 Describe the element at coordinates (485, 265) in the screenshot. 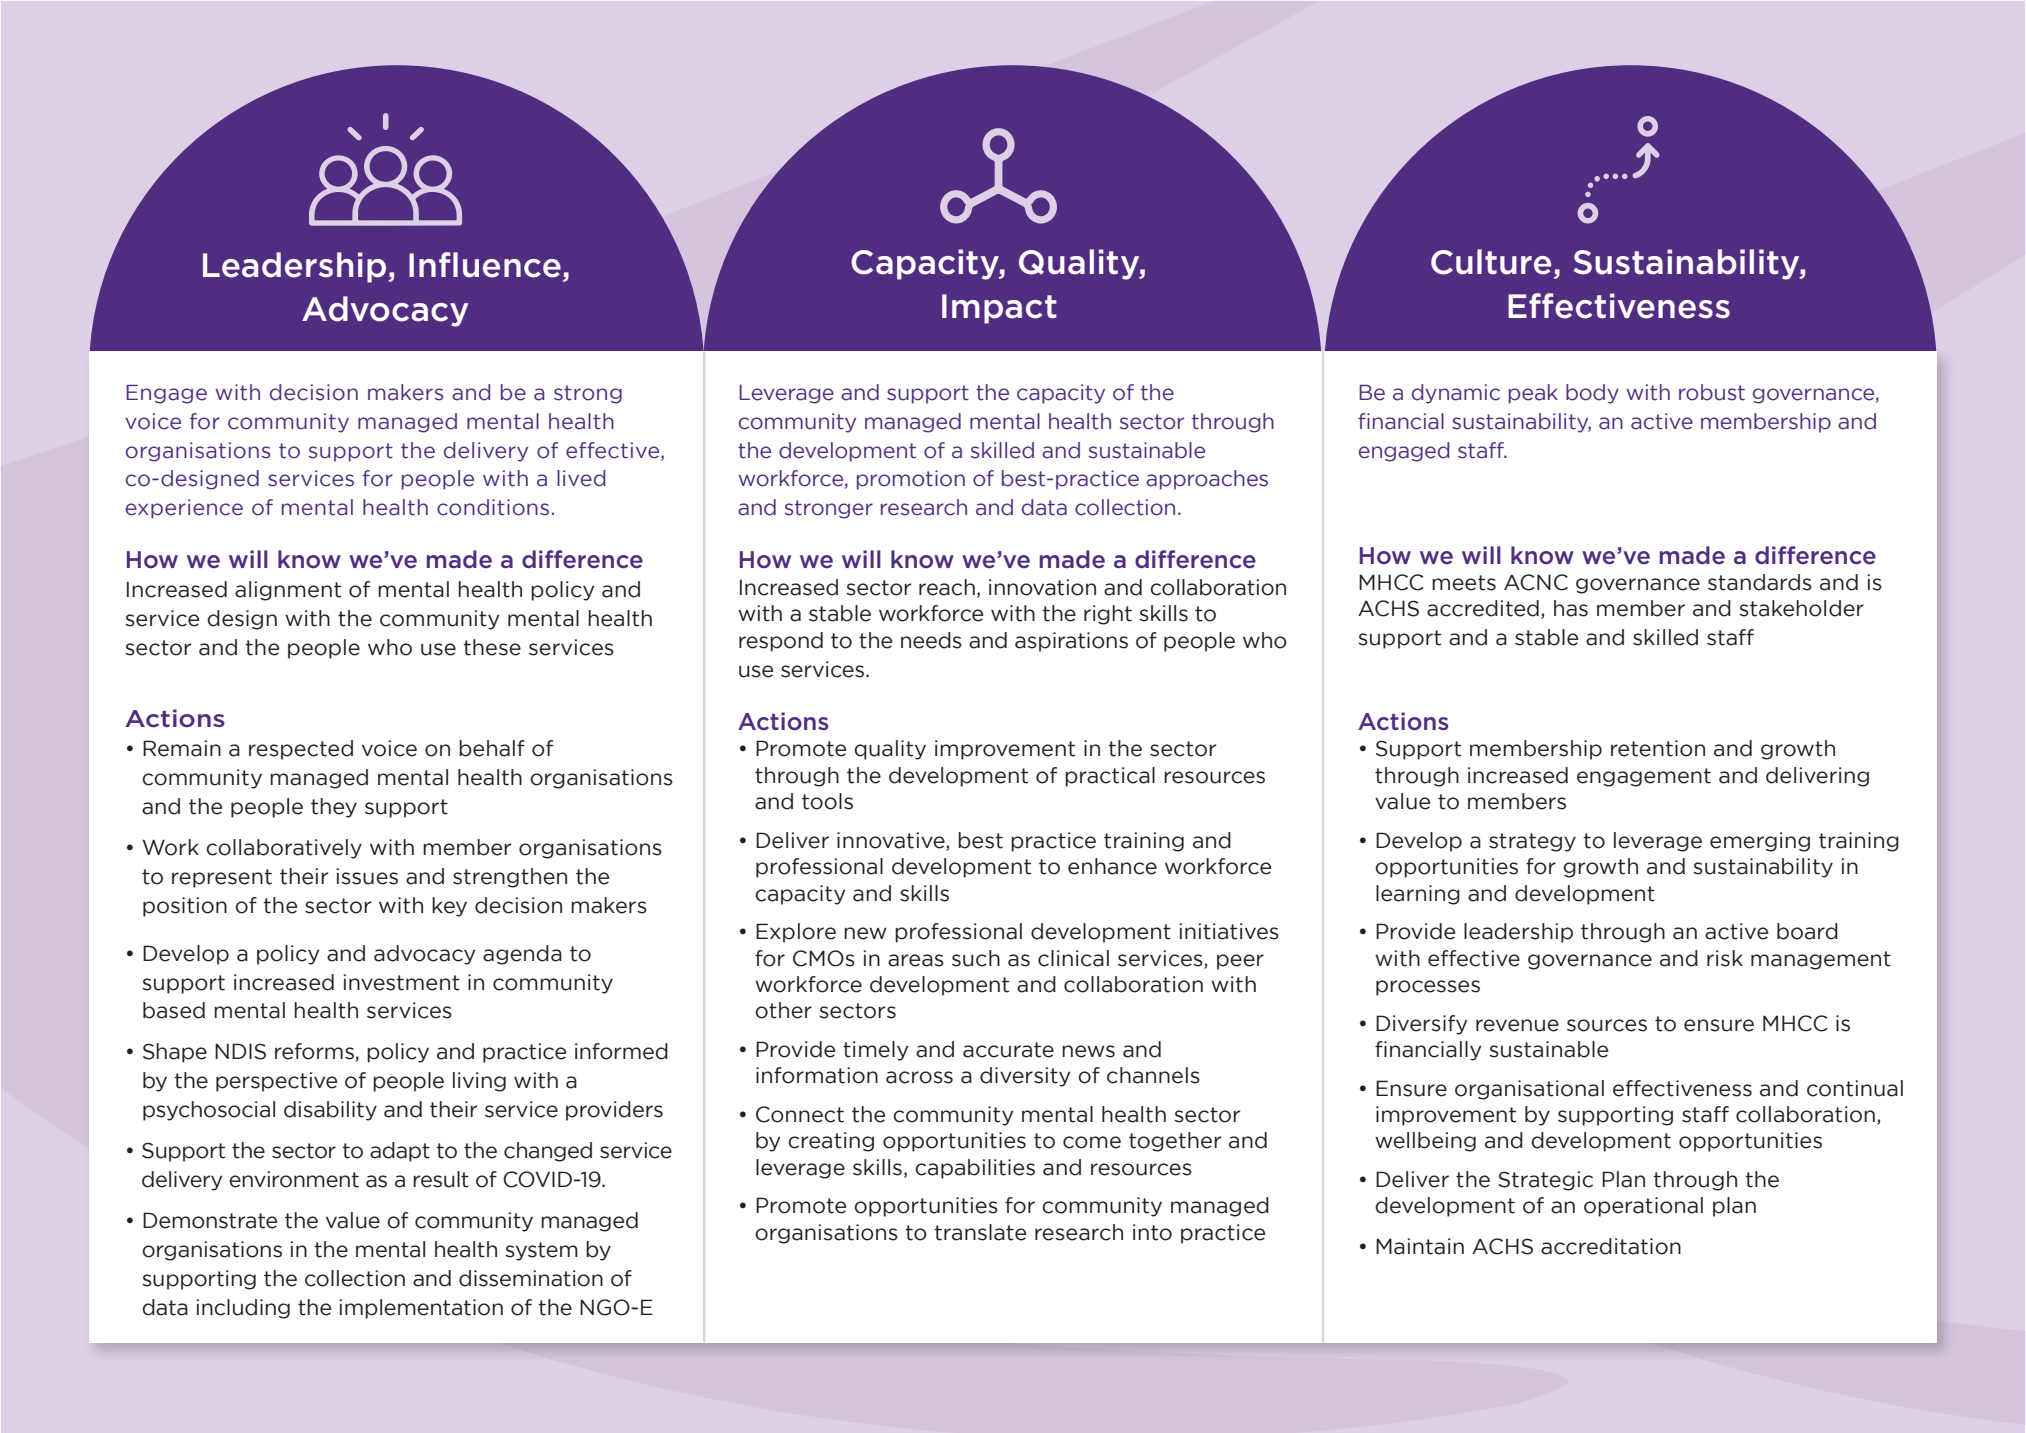

I see `Influence` at that location.
